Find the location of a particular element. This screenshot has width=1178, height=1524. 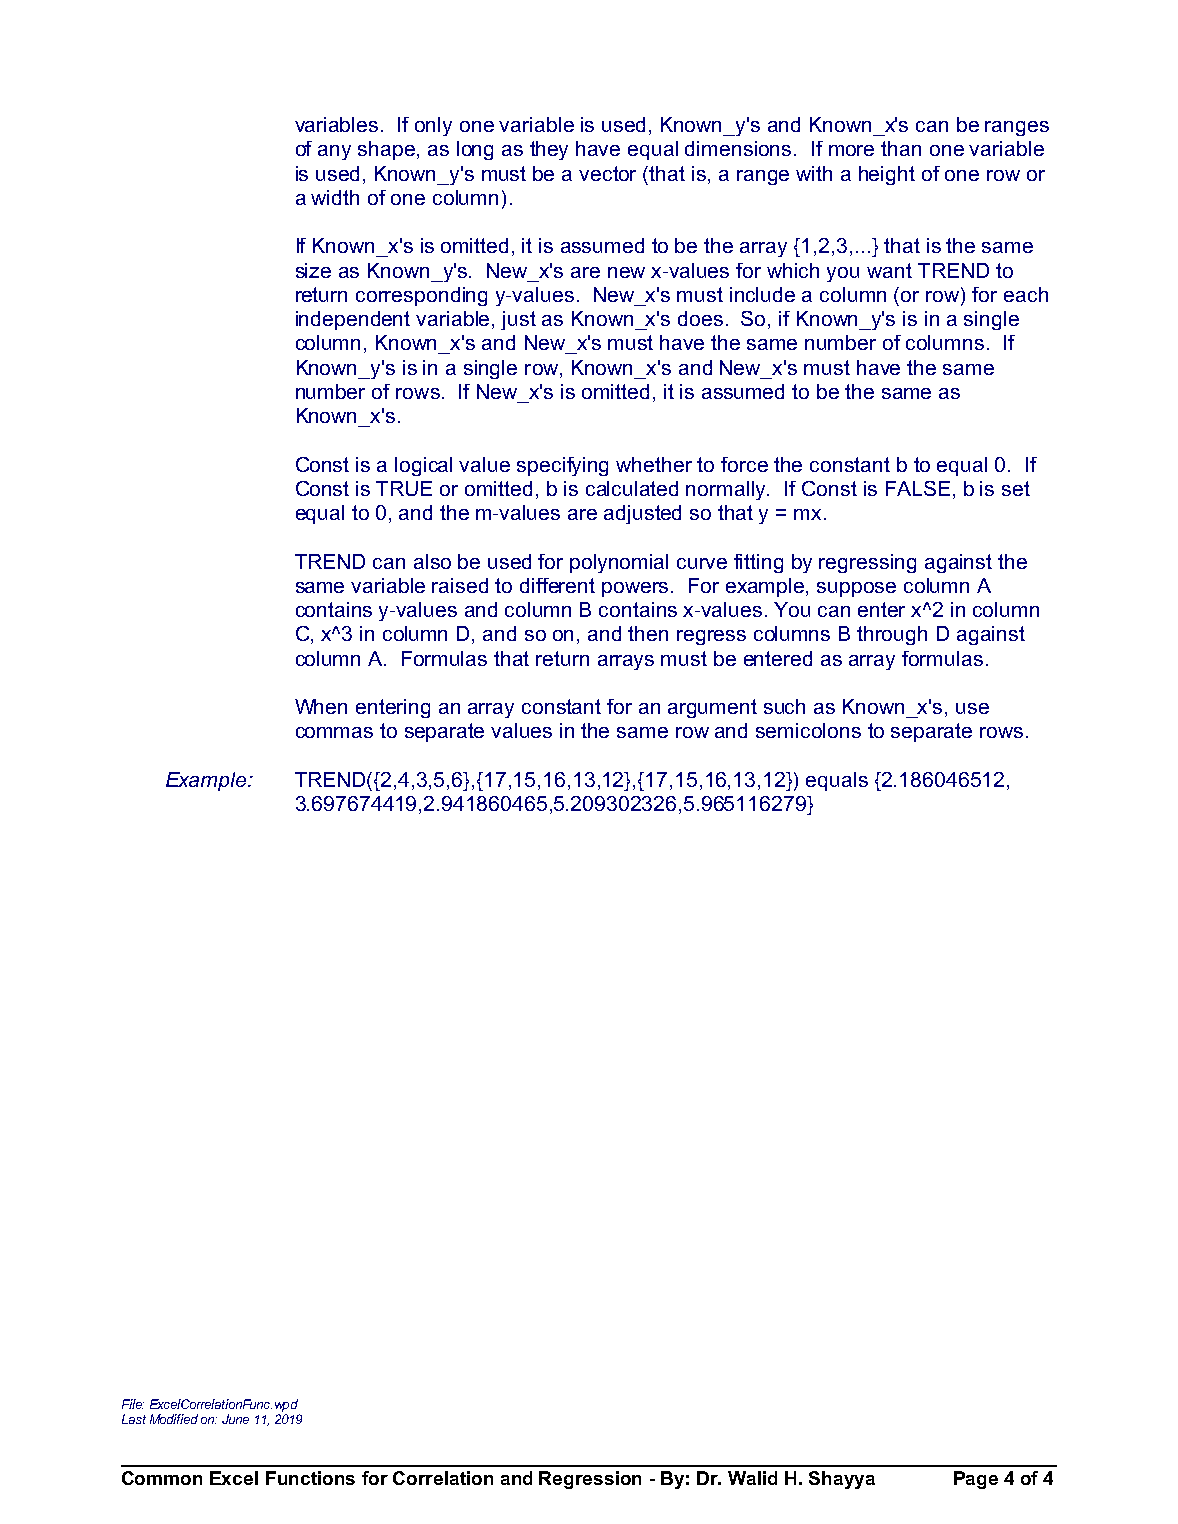

argument is located at coordinates (712, 708).
